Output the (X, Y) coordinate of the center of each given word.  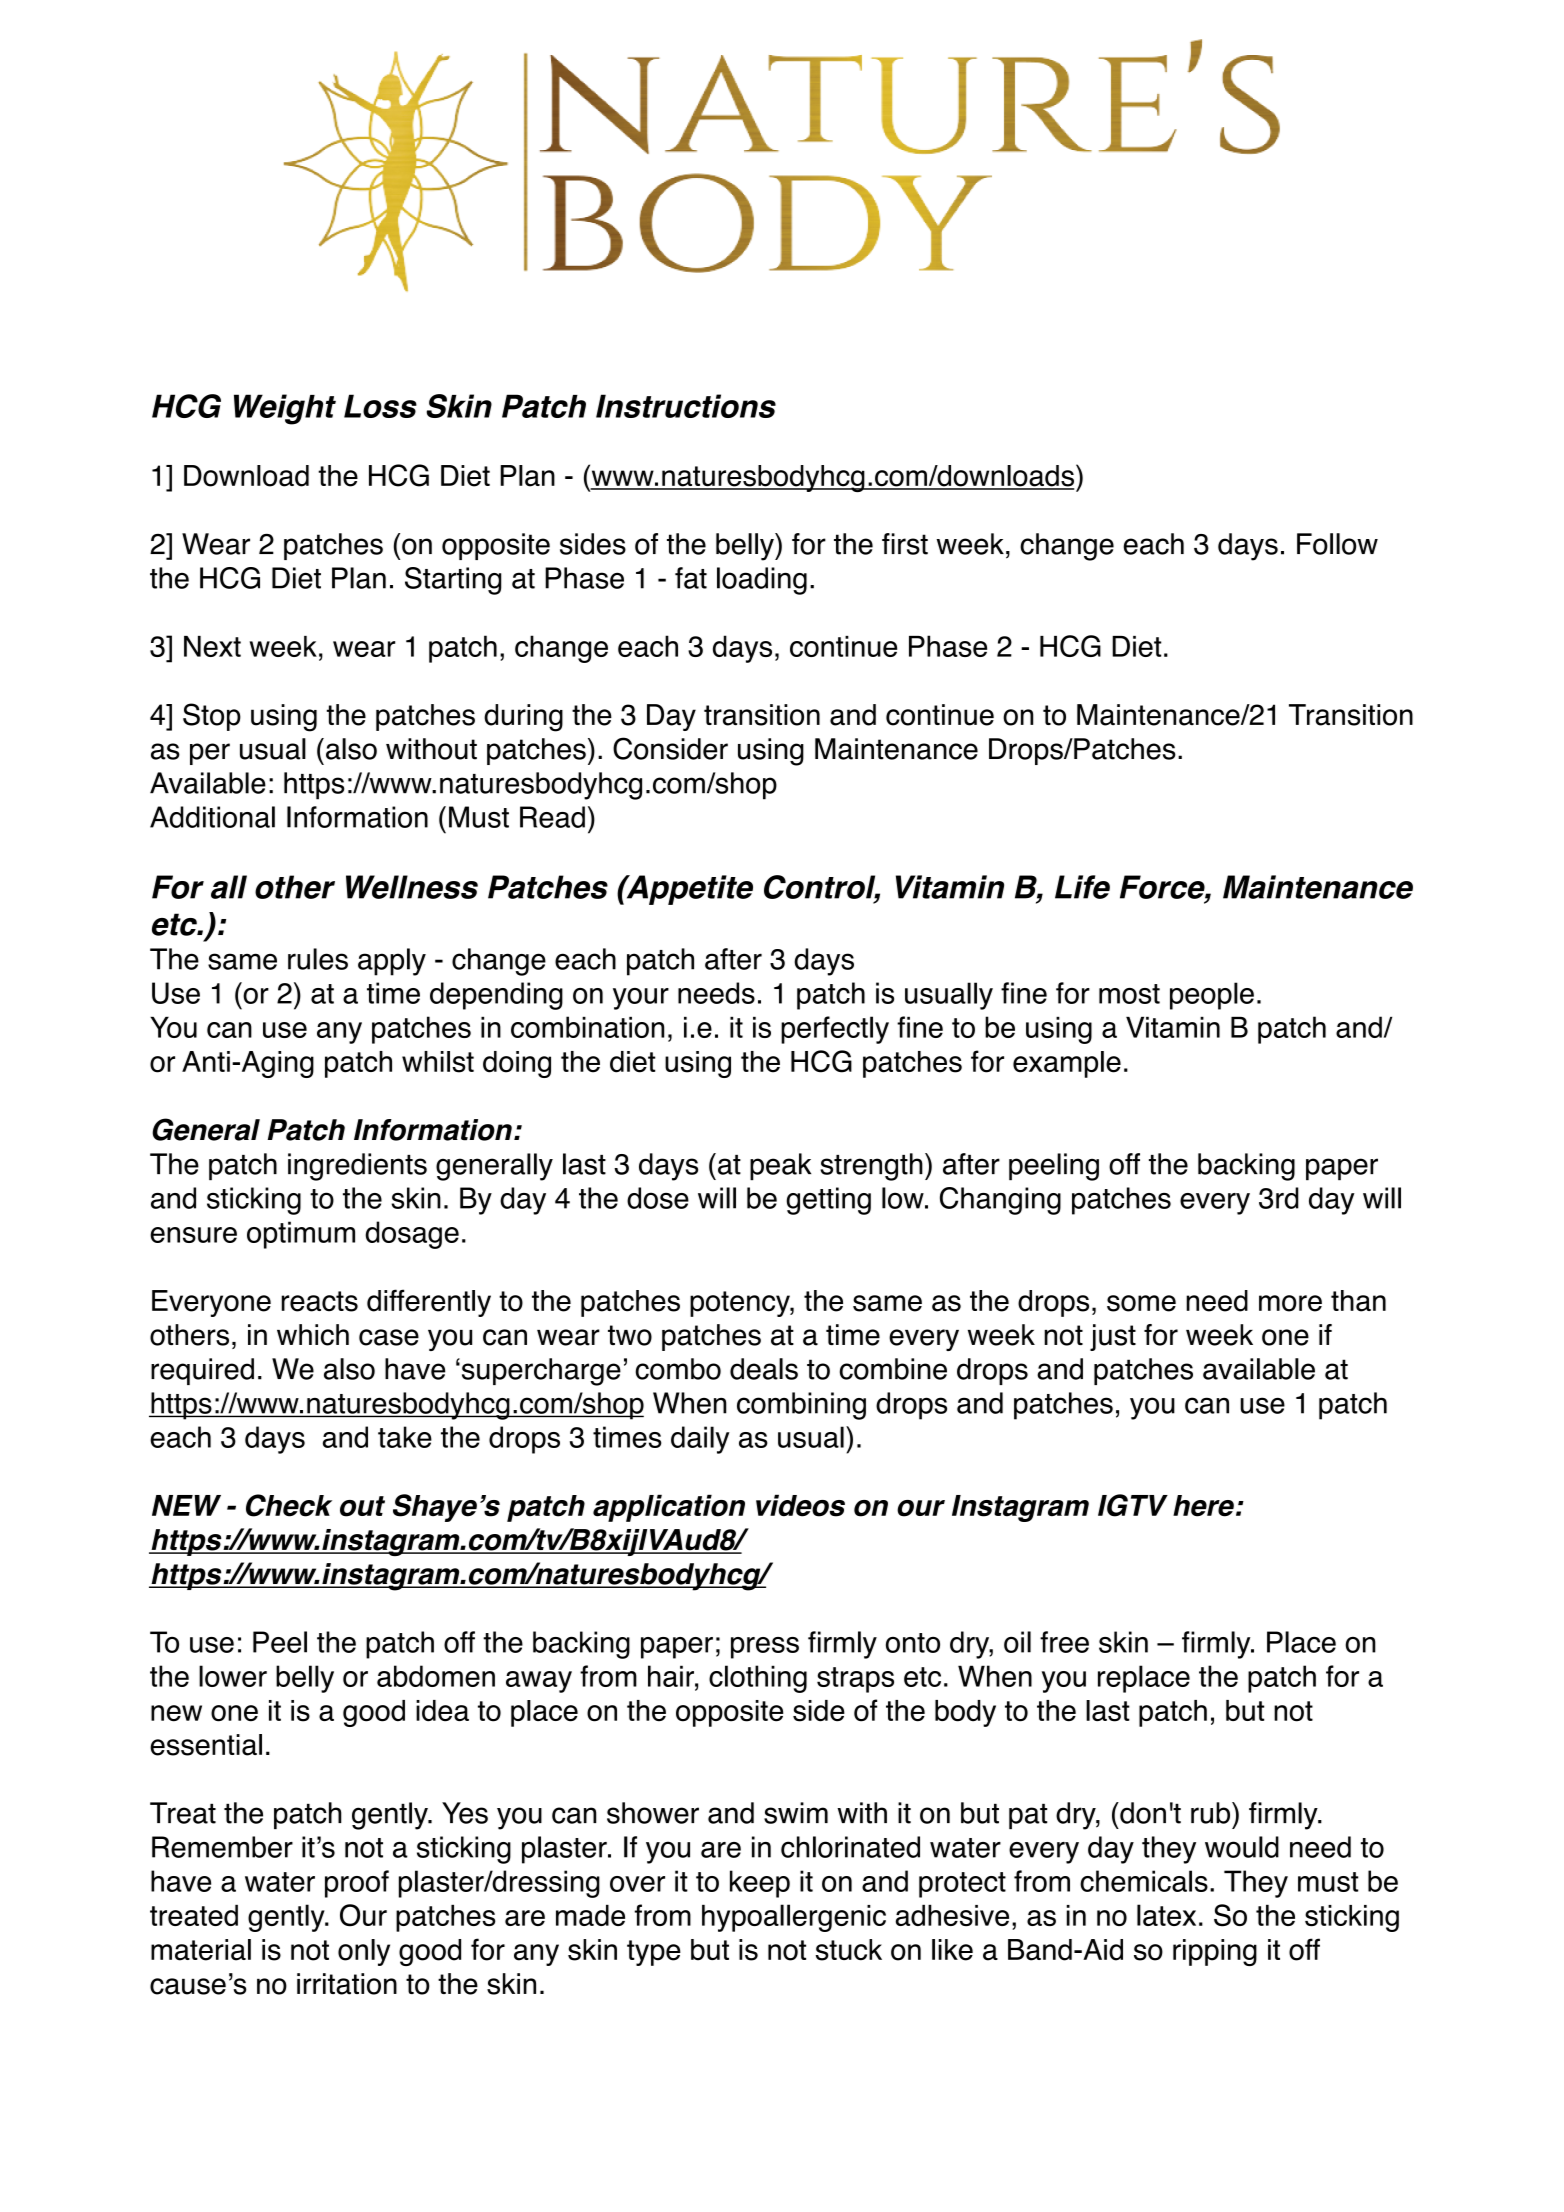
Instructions (686, 406)
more (1290, 1303)
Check (289, 1505)
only (364, 1952)
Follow (1337, 544)
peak (780, 1167)
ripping (1215, 1952)
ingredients (357, 1167)
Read (552, 817)
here (1203, 1506)
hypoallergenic (794, 1918)
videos (800, 1505)
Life (1082, 887)
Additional (212, 817)
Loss (380, 406)
